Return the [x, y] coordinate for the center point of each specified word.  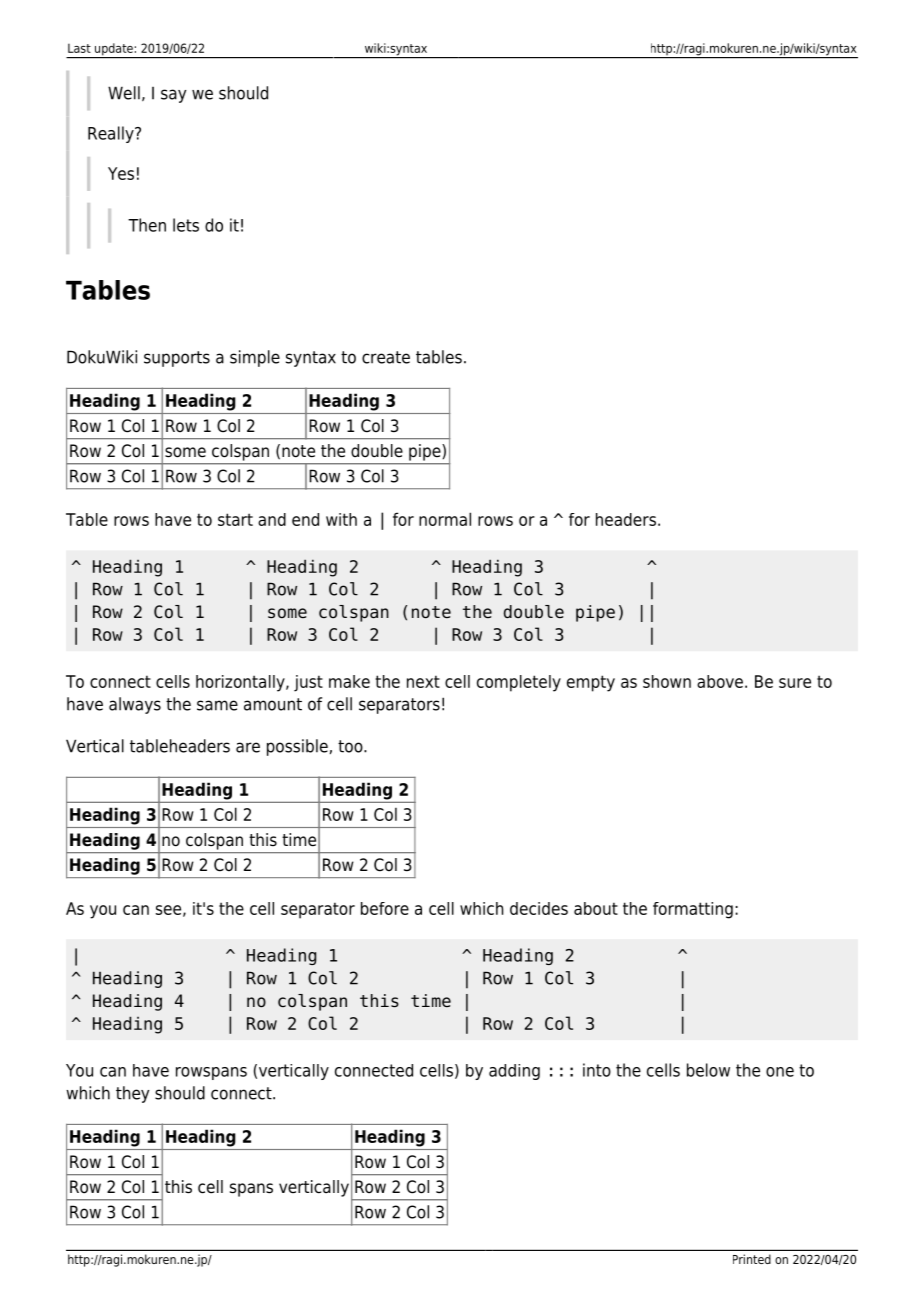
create [386, 357]
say [173, 96]
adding [514, 1072]
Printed [752, 1259]
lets [186, 225]
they [132, 1094]
